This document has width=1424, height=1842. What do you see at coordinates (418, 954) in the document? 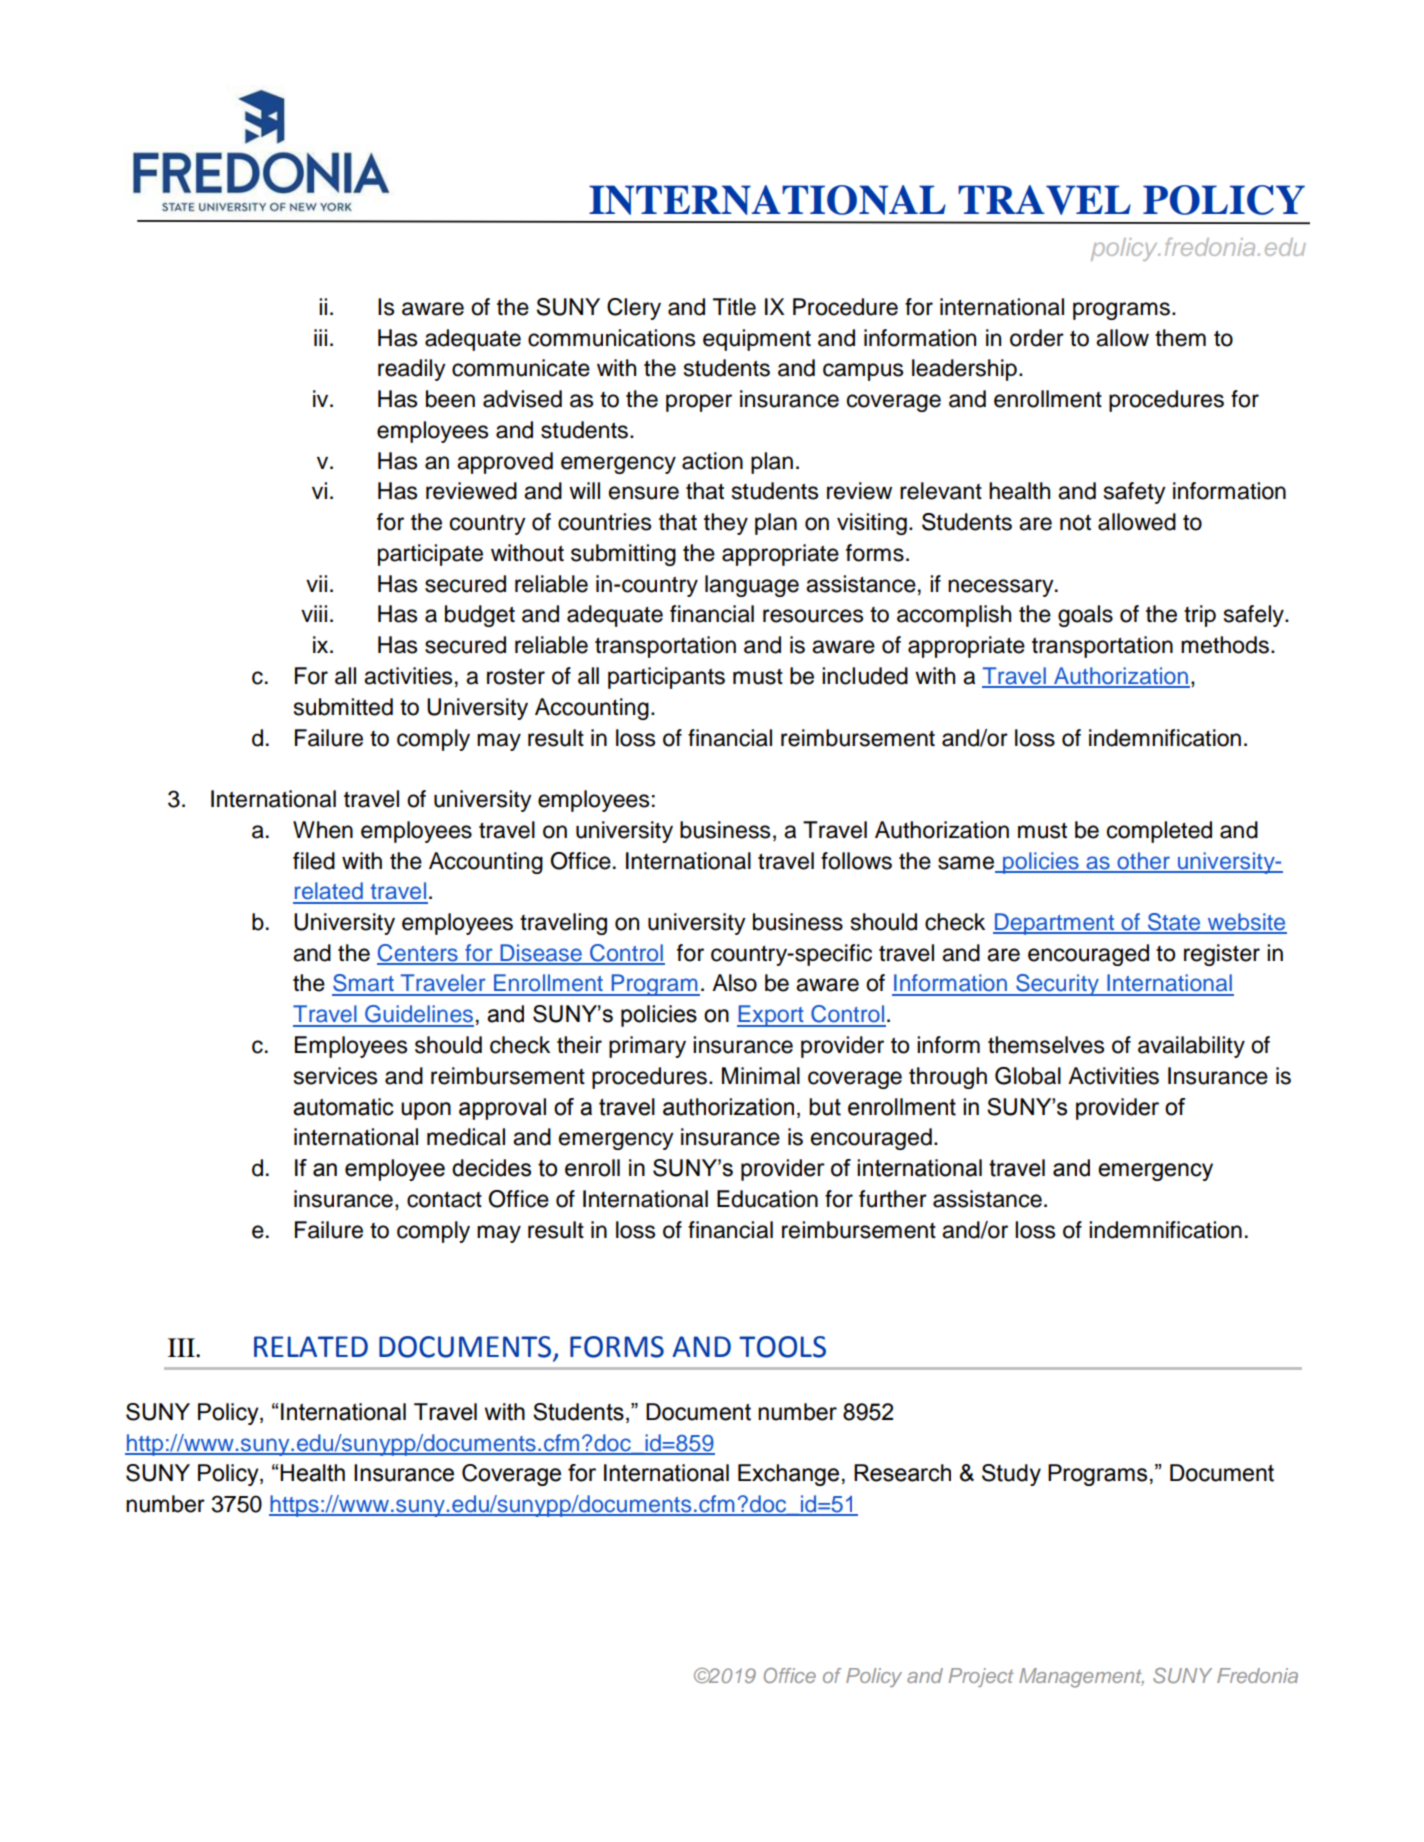
I see `Centers` at bounding box center [418, 954].
